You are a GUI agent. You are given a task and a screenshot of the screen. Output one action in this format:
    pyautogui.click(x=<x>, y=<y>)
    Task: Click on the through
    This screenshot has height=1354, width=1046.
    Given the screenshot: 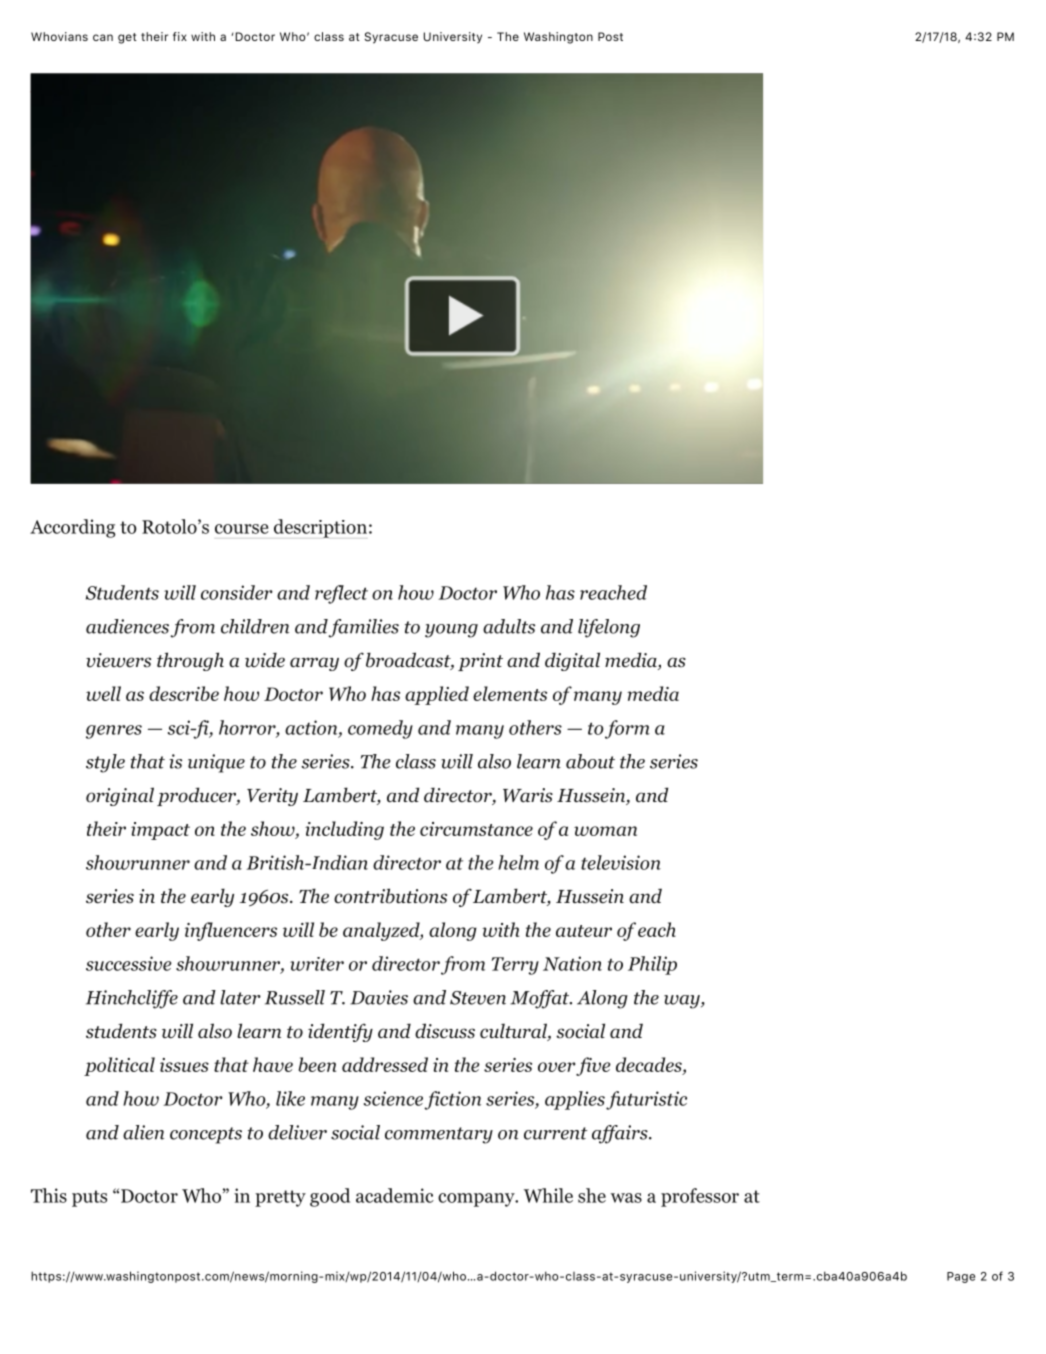 What is the action you would take?
    pyautogui.click(x=190, y=661)
